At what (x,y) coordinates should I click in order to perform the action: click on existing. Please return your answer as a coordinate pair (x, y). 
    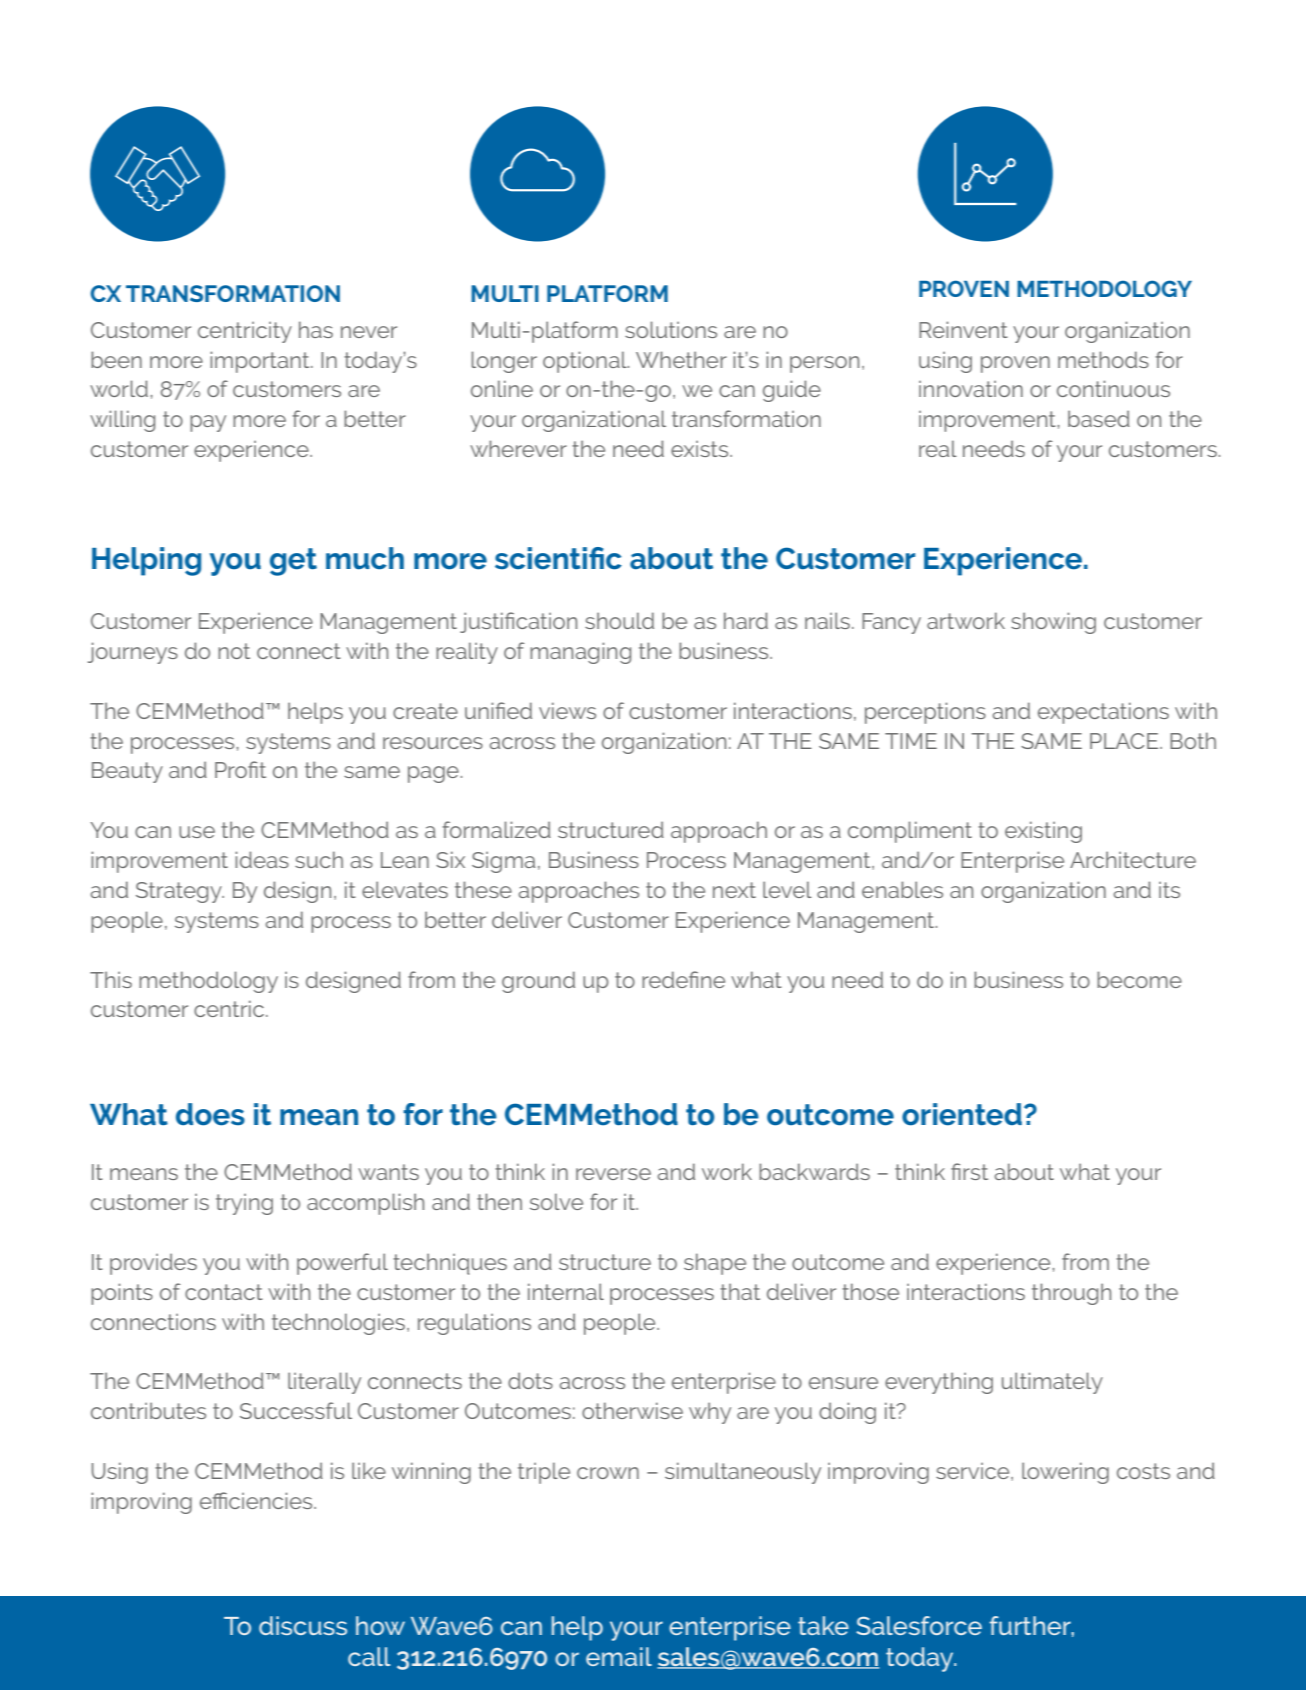
    Looking at the image, I should click on (1043, 832).
